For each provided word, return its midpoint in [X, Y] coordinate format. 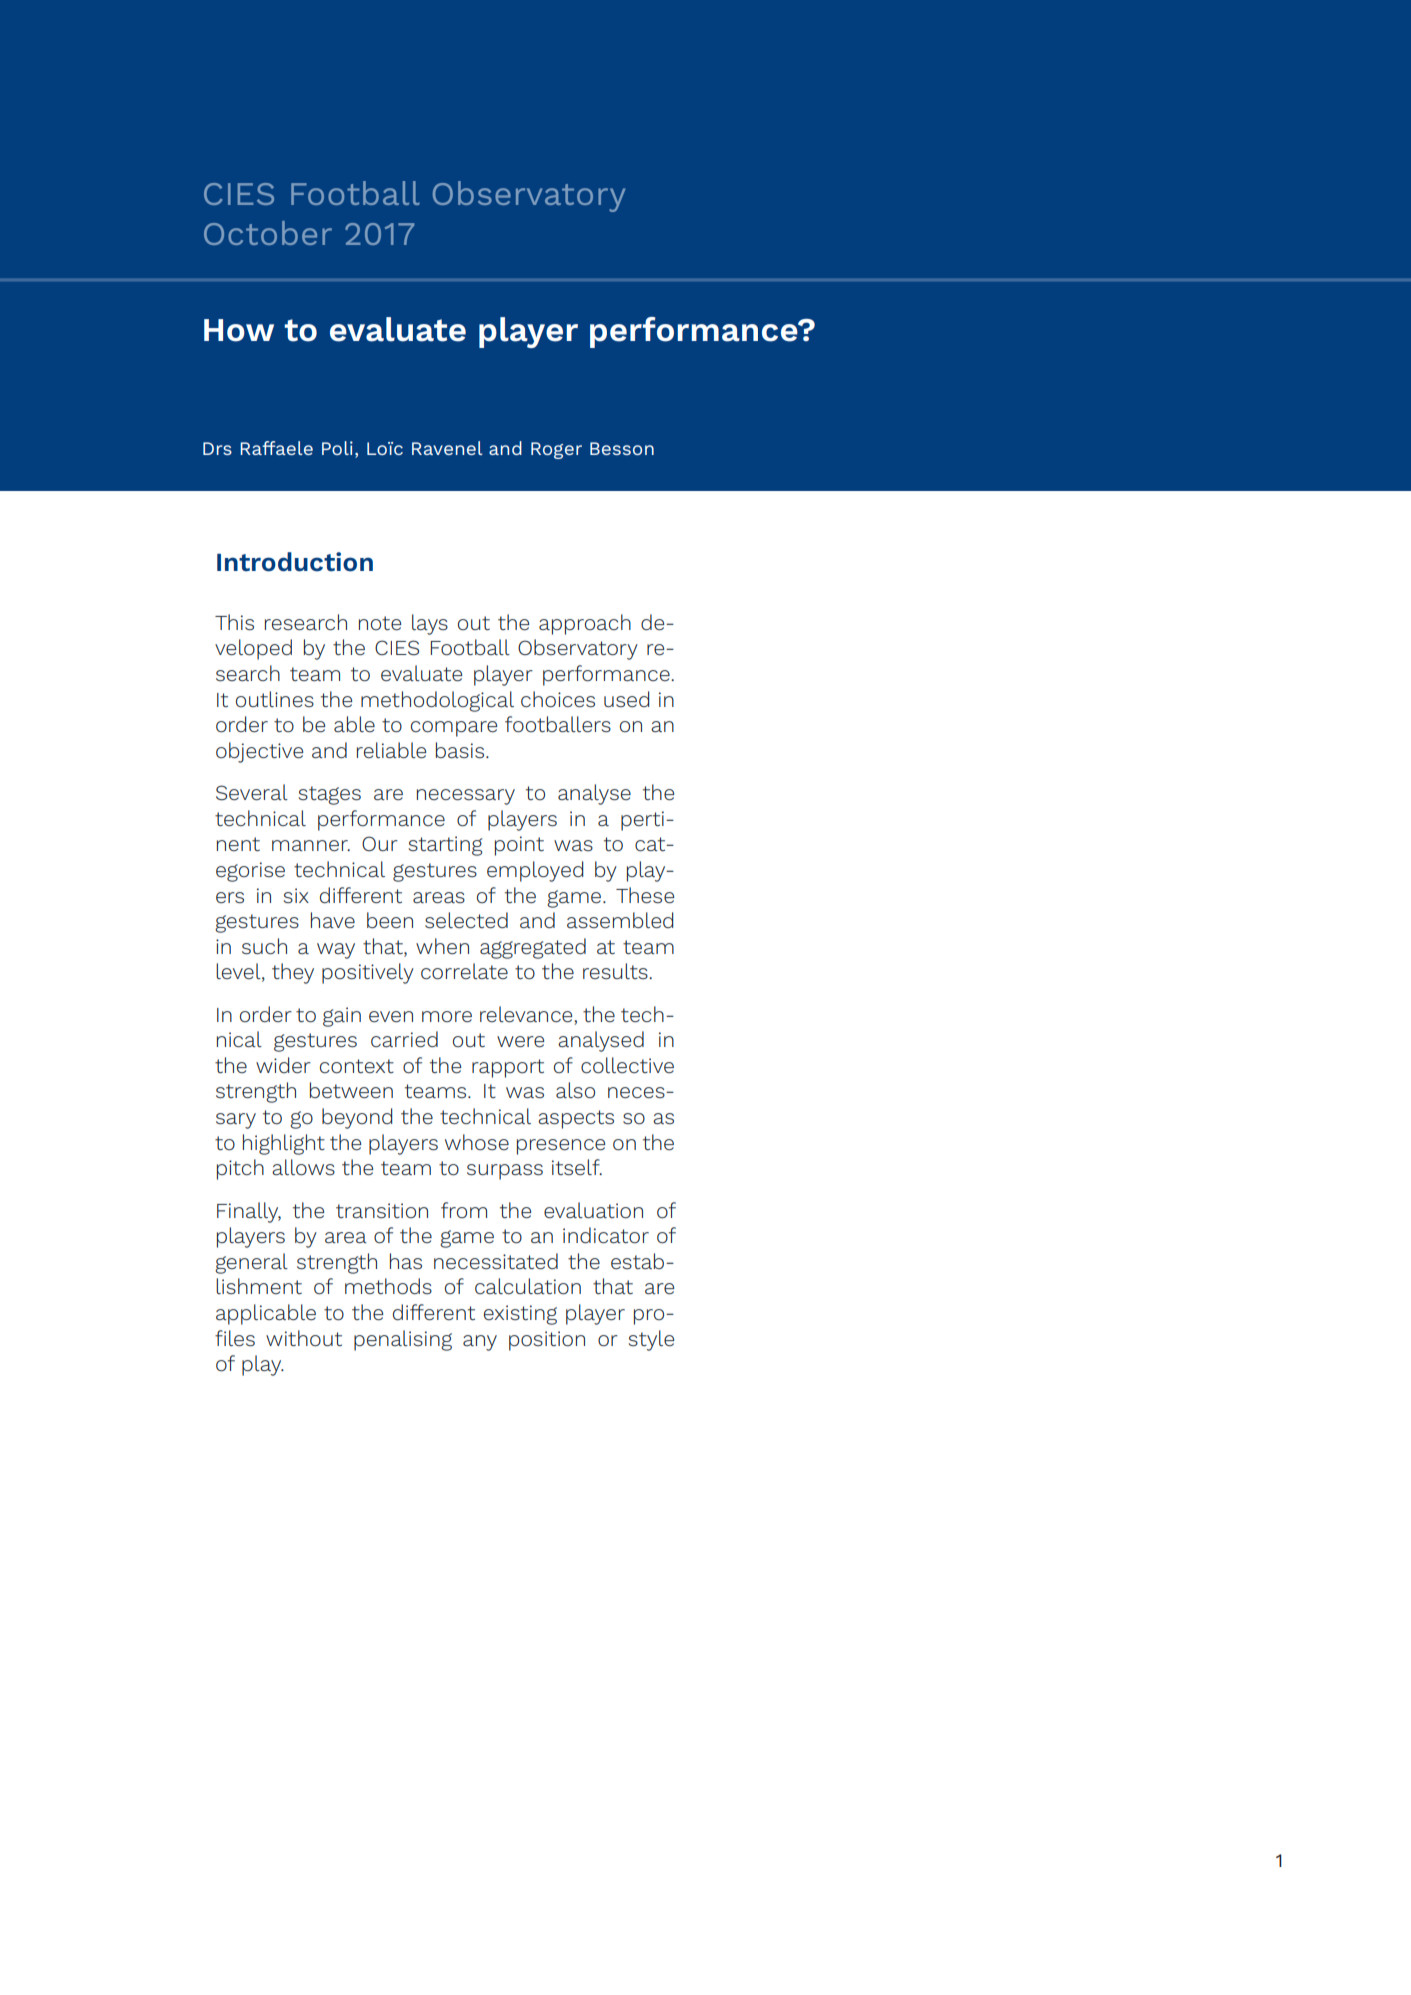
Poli [337, 448]
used [626, 699]
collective [627, 1065]
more [447, 1016]
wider [283, 1065]
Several [252, 792]
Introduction [295, 562]
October [268, 233]
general [251, 1263]
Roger [556, 450]
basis [461, 750]
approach [585, 624]
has [406, 1261]
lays [430, 624]
